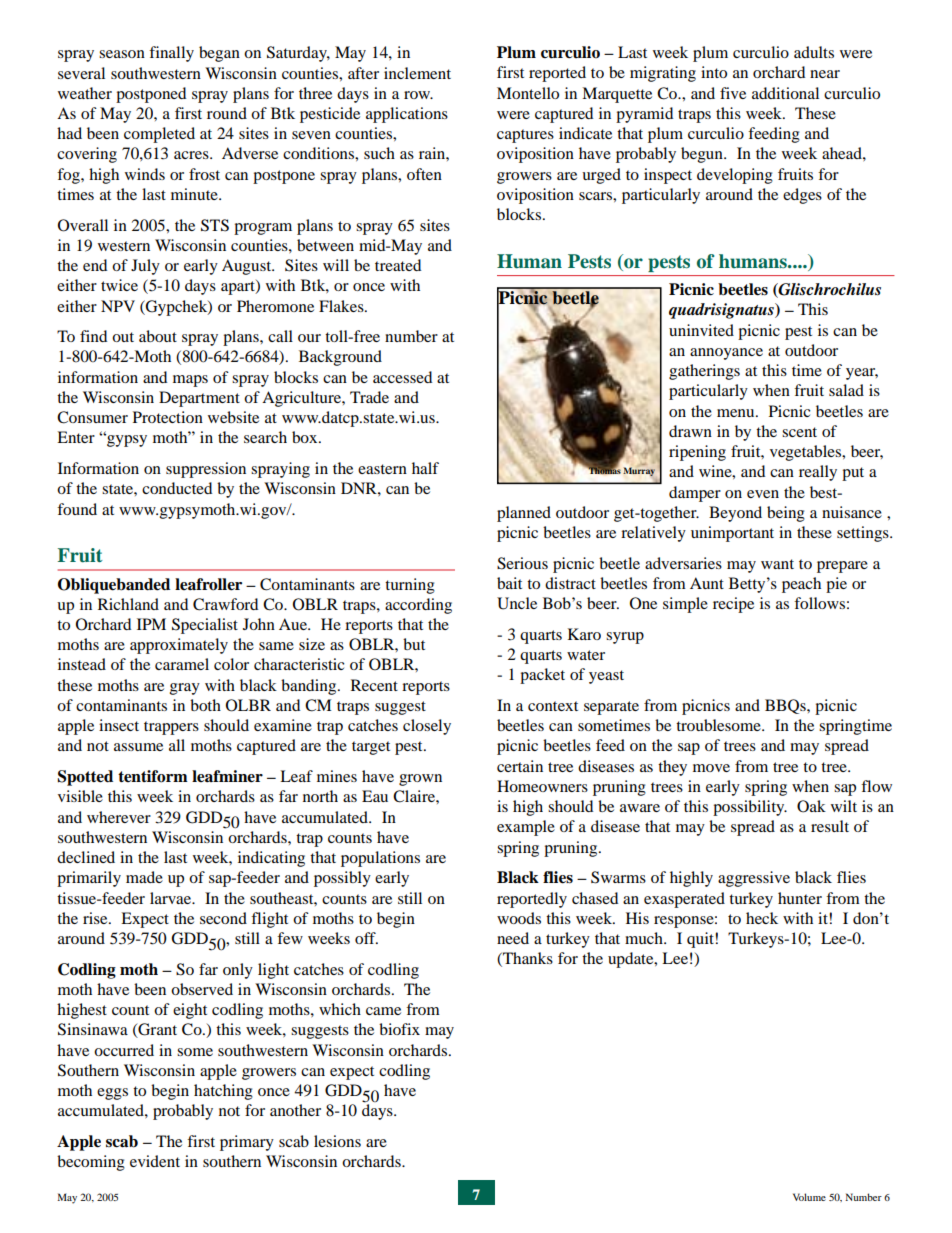  I want to click on finally, so click(171, 54).
